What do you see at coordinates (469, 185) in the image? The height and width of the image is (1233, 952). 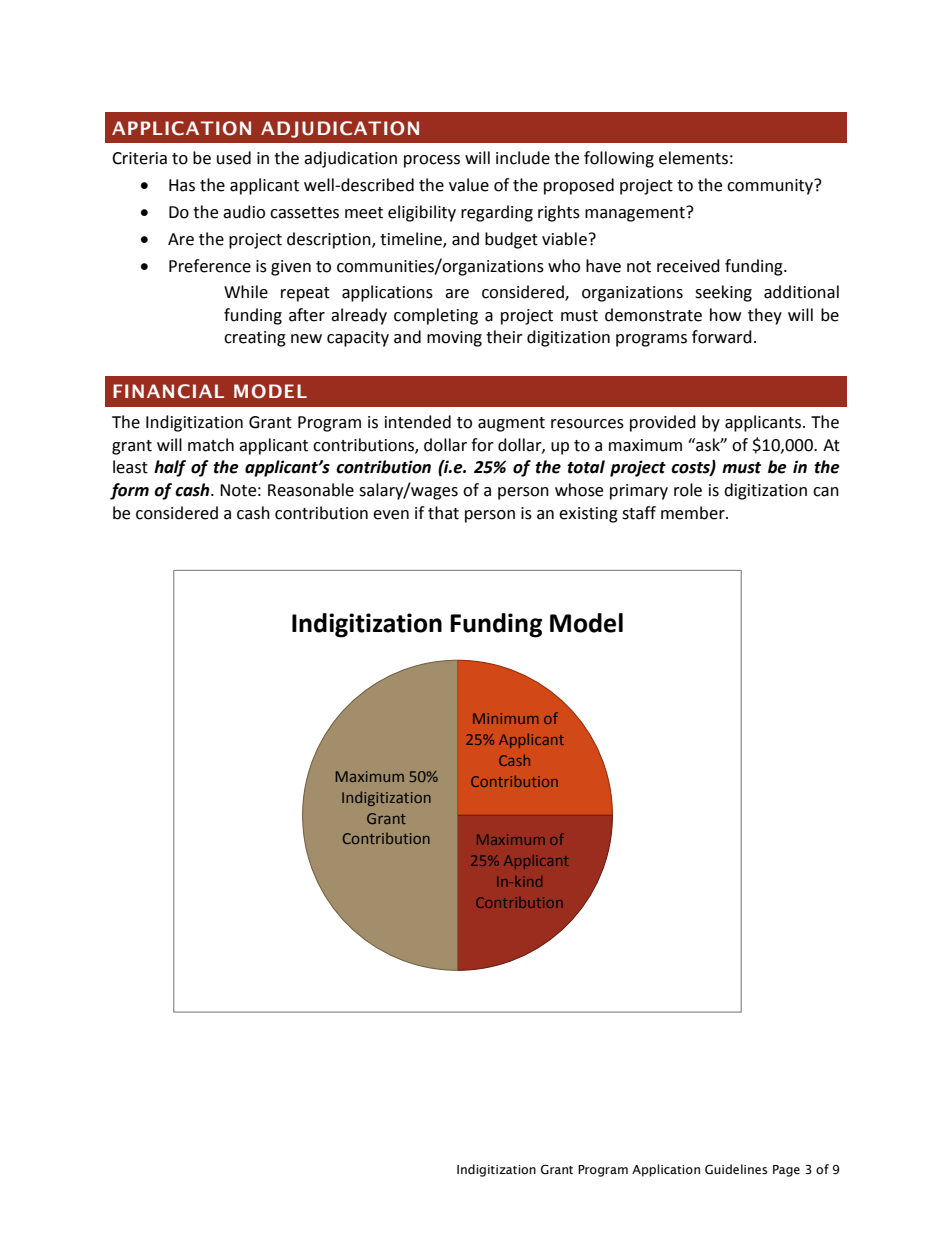 I see `value` at bounding box center [469, 185].
